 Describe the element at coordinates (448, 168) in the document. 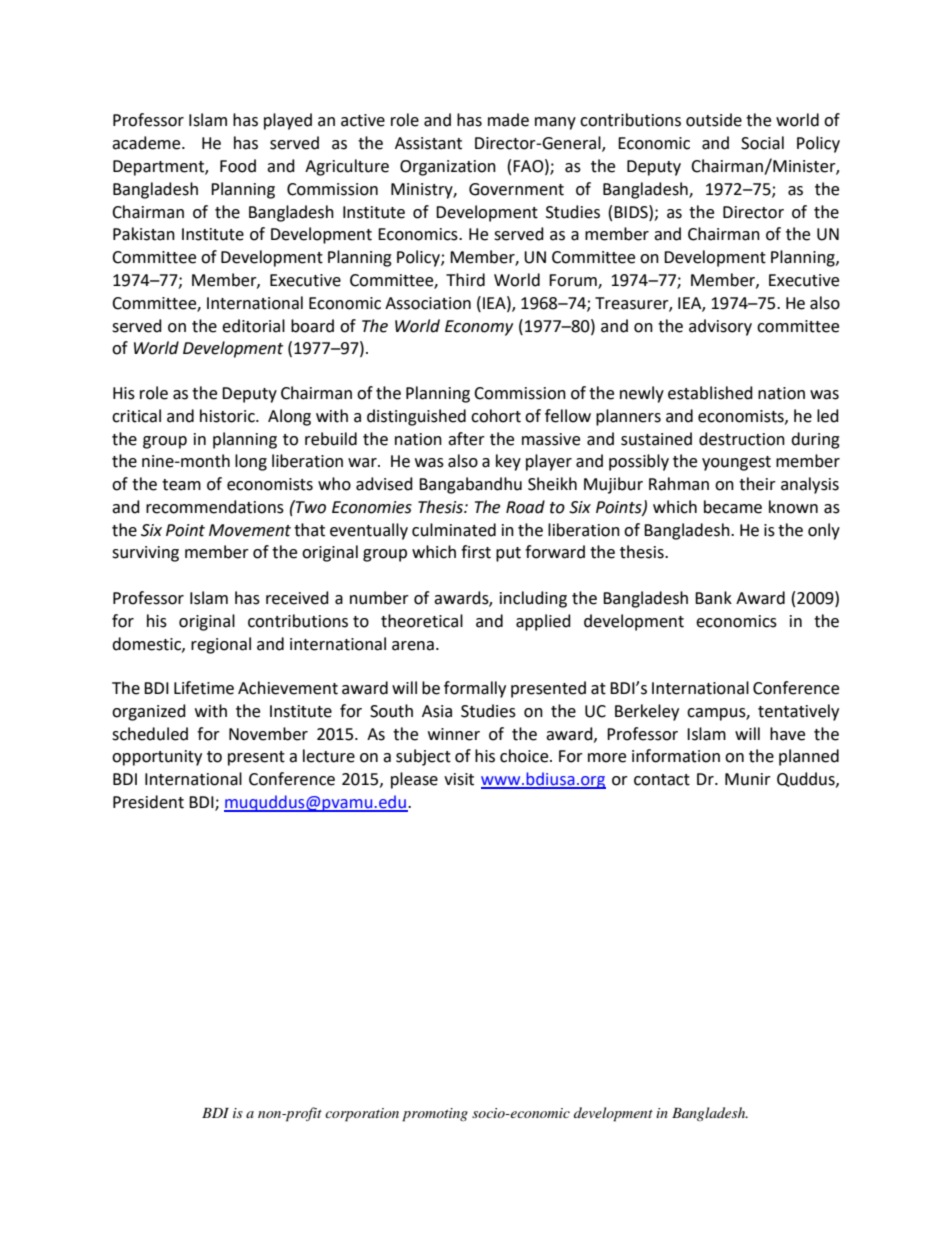

I see `Organization` at that location.
